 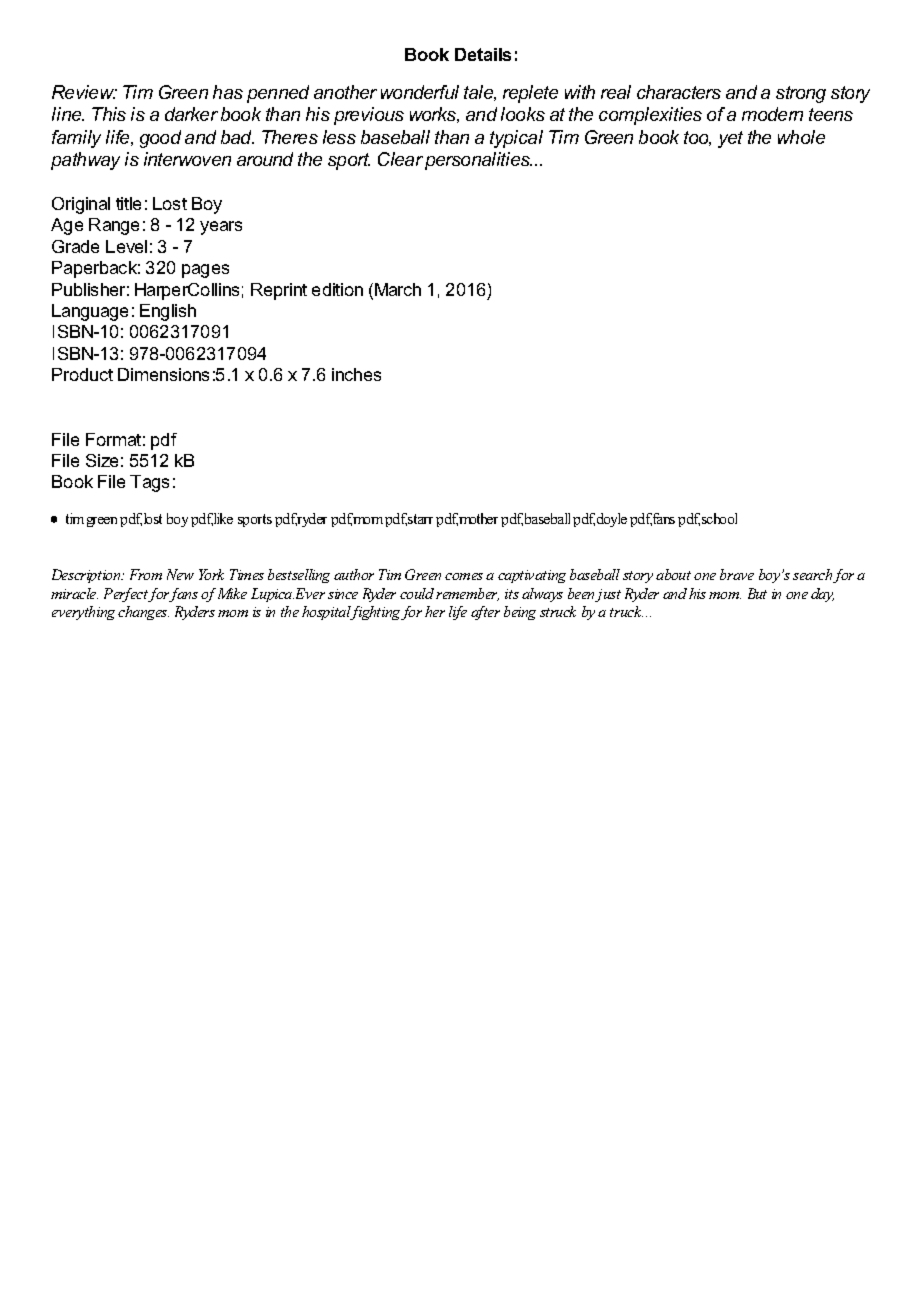 What do you see at coordinates (168, 312) in the screenshot?
I see `English` at bounding box center [168, 312].
